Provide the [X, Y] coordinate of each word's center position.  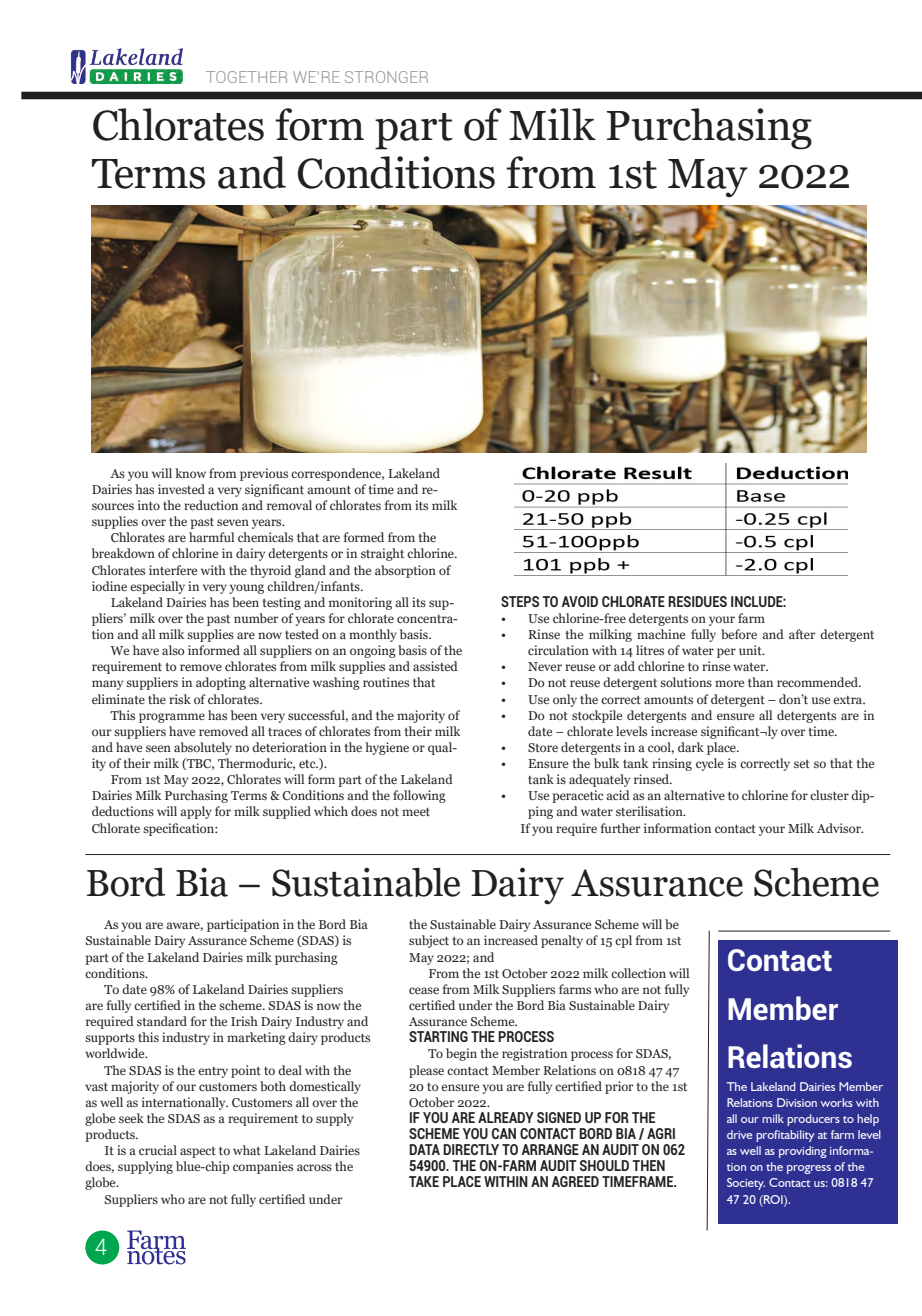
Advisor [840, 828]
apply [196, 812]
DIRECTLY [471, 1149]
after [802, 634]
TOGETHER [246, 77]
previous [264, 474]
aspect [198, 1152]
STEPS [520, 601]
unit [751, 650]
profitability [785, 1136]
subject [429, 941]
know [190, 473]
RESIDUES [697, 601]
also [173, 650]
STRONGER [386, 77]
